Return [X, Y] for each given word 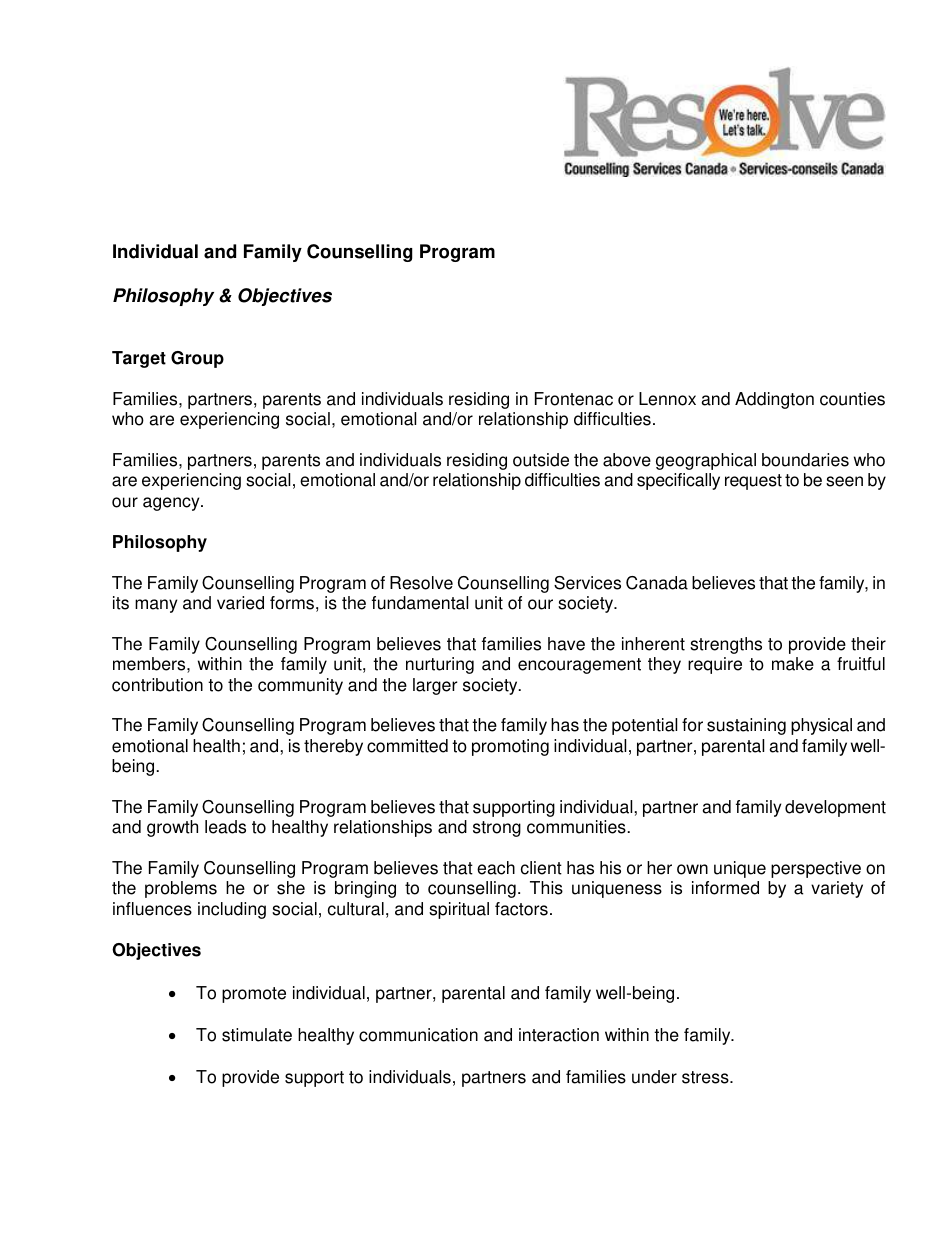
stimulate [257, 1035]
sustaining [746, 726]
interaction [559, 1035]
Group [197, 359]
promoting [510, 747]
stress [706, 1077]
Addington [774, 400]
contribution [157, 685]
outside [541, 460]
